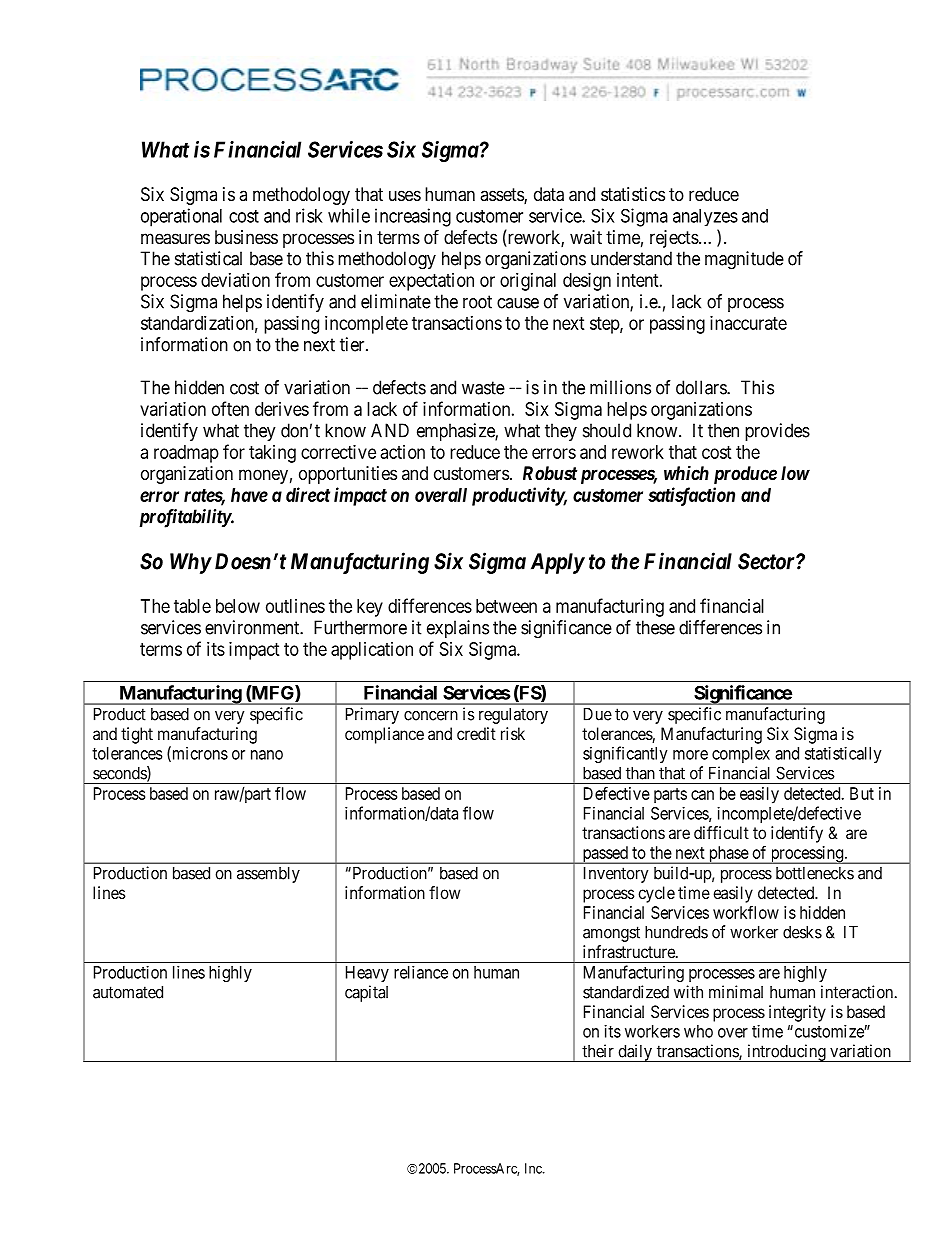  What do you see at coordinates (502, 196) in the screenshot?
I see `assets` at bounding box center [502, 196].
